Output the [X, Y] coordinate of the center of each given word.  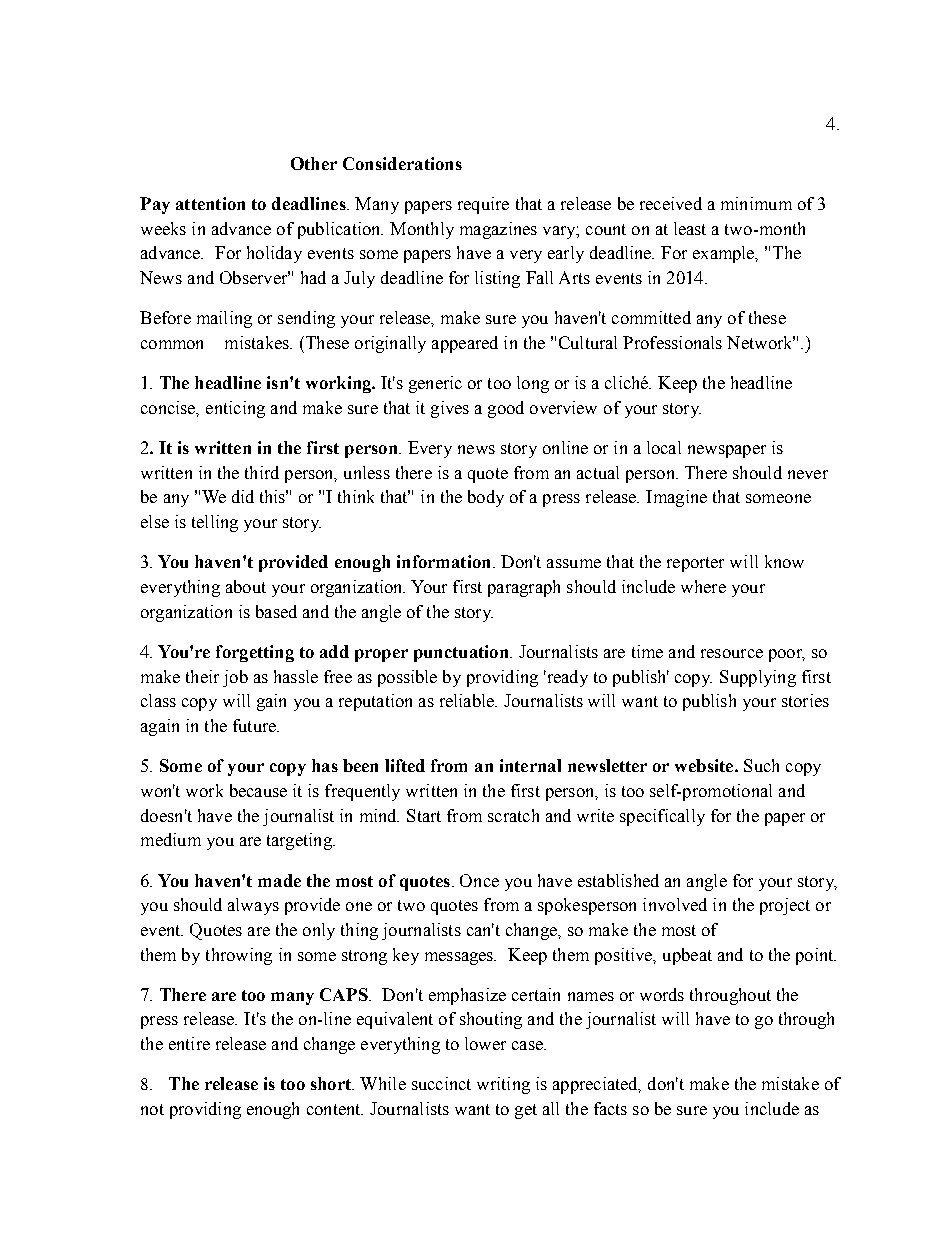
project [785, 906]
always [253, 906]
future [255, 725]
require [483, 205]
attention [210, 203]
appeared [465, 344]
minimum [756, 203]
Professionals [672, 342]
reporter [695, 564]
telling [215, 523]
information [443, 561]
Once [479, 880]
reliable [468, 700]
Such [761, 765]
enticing [235, 409]
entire [189, 1043]
